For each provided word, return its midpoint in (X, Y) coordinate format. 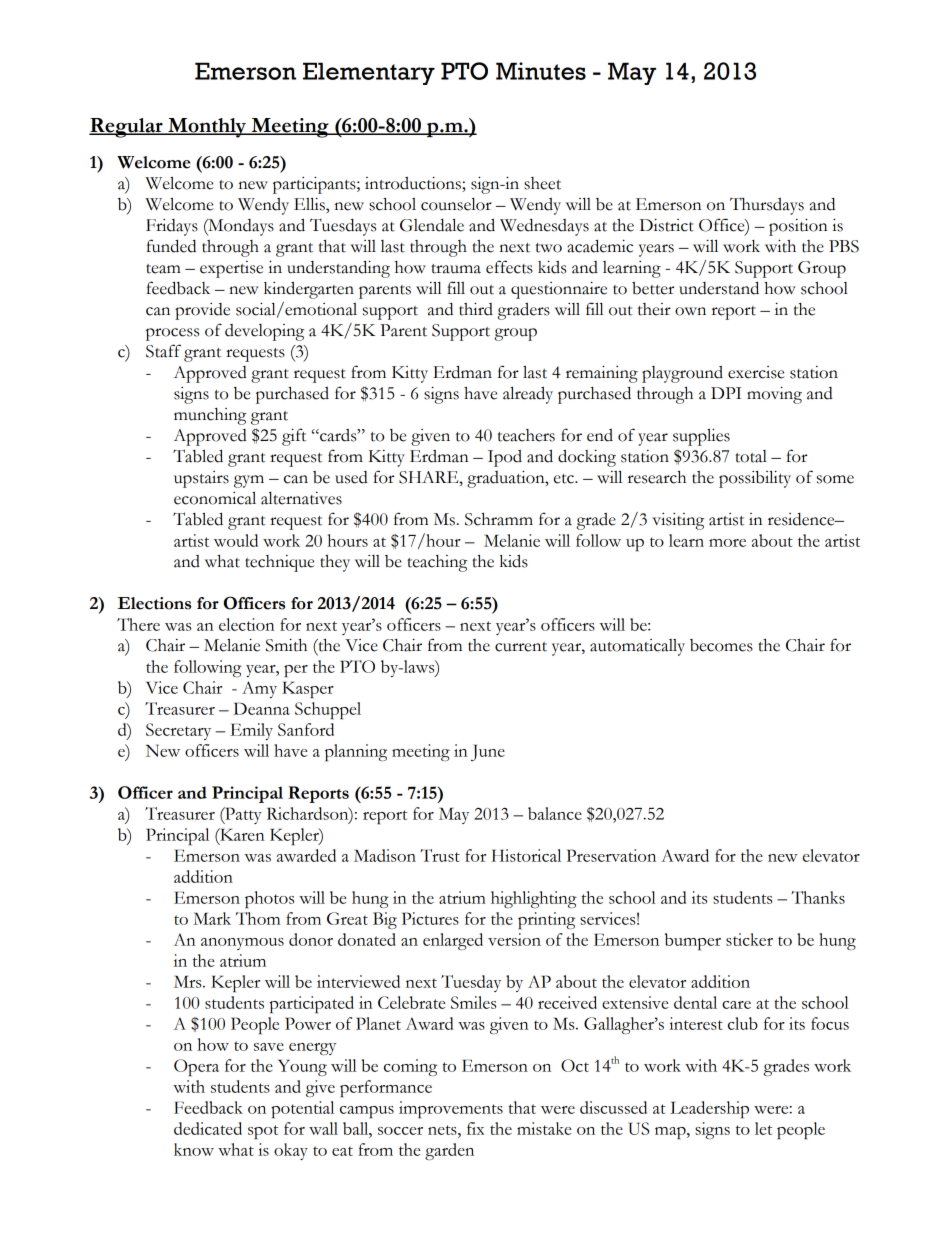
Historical (526, 855)
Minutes (541, 71)
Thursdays (767, 206)
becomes (721, 645)
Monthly (207, 128)
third (476, 309)
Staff (163, 351)
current (521, 647)
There (138, 624)
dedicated (208, 1128)
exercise (756, 372)
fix (475, 1128)
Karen (241, 834)
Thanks (818, 897)
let (763, 1128)
